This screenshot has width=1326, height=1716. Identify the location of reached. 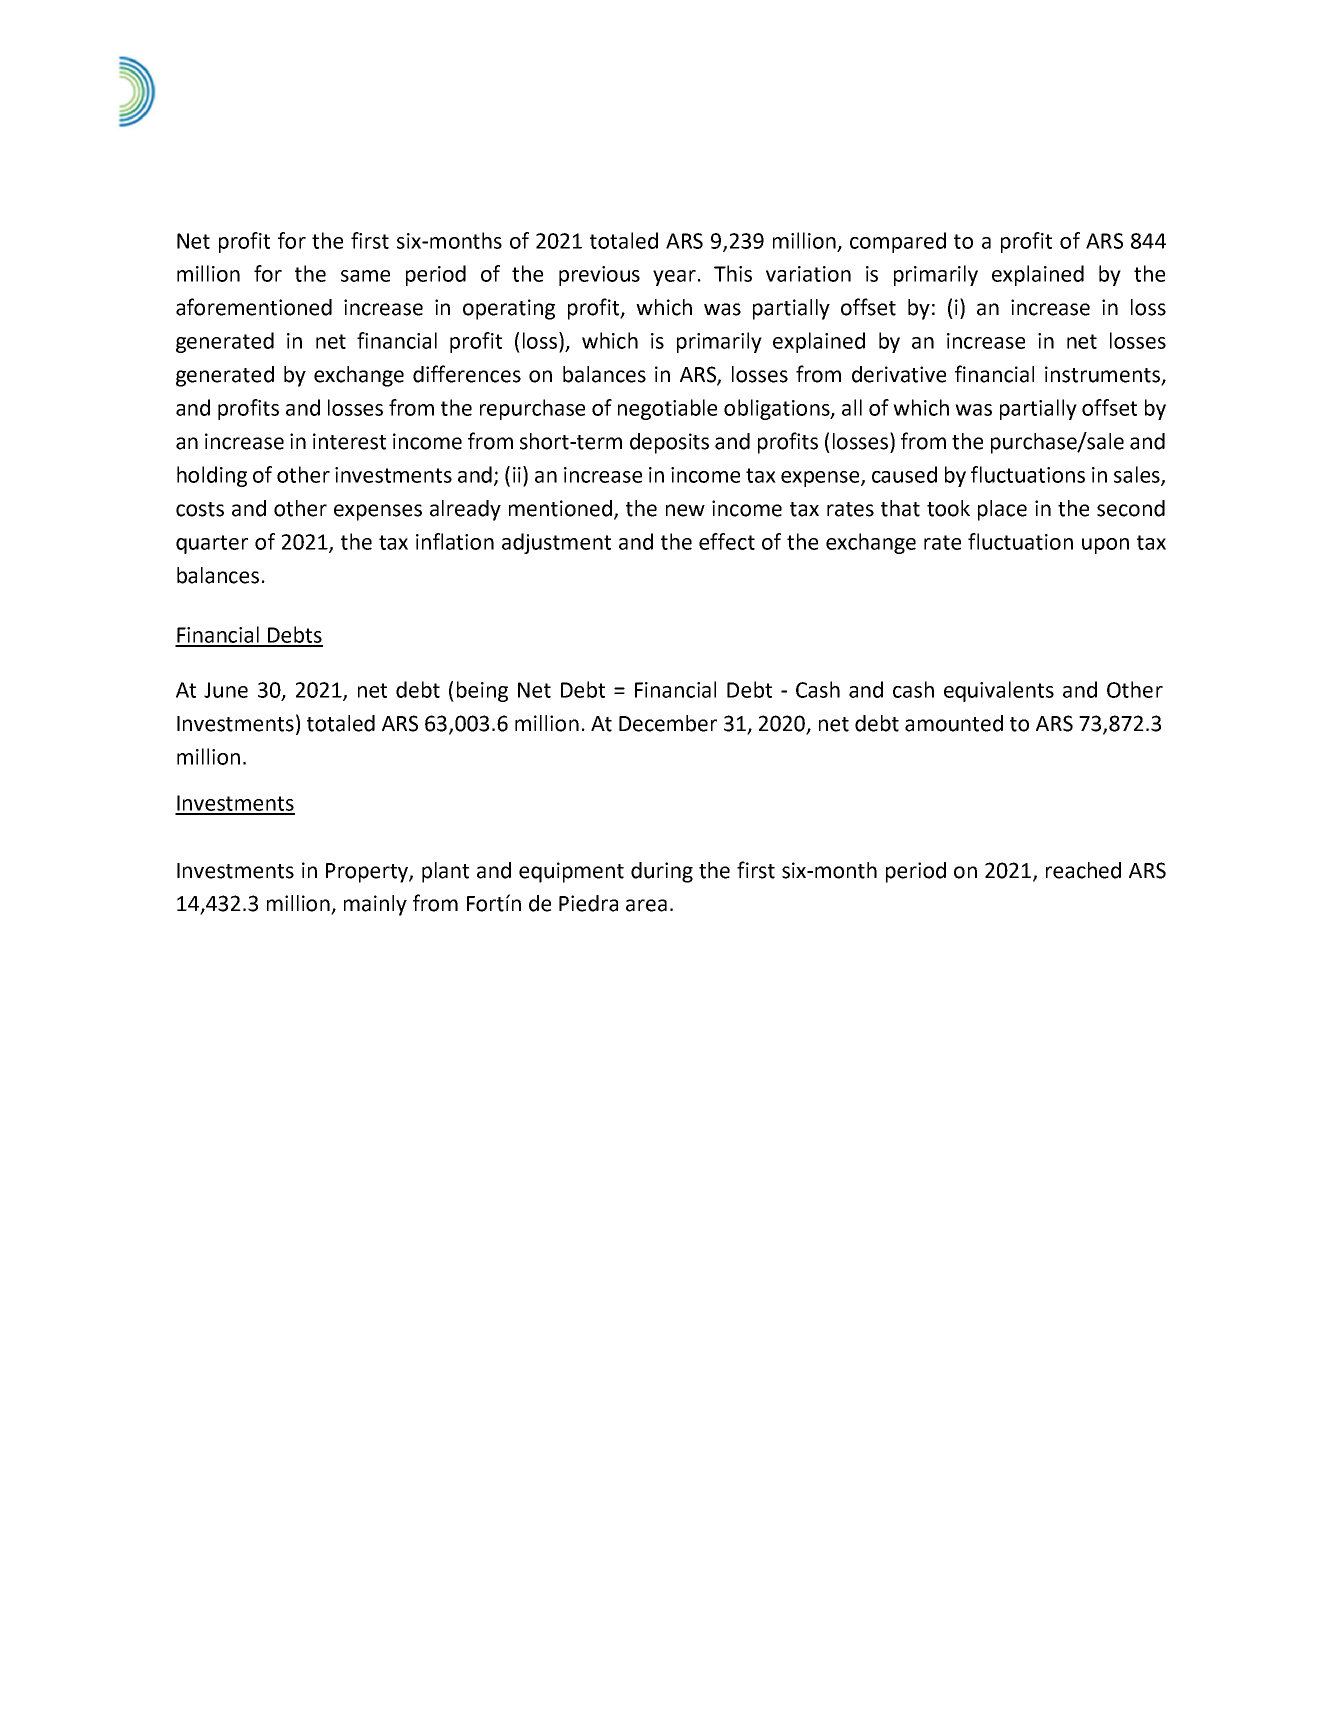
(1083, 870).
